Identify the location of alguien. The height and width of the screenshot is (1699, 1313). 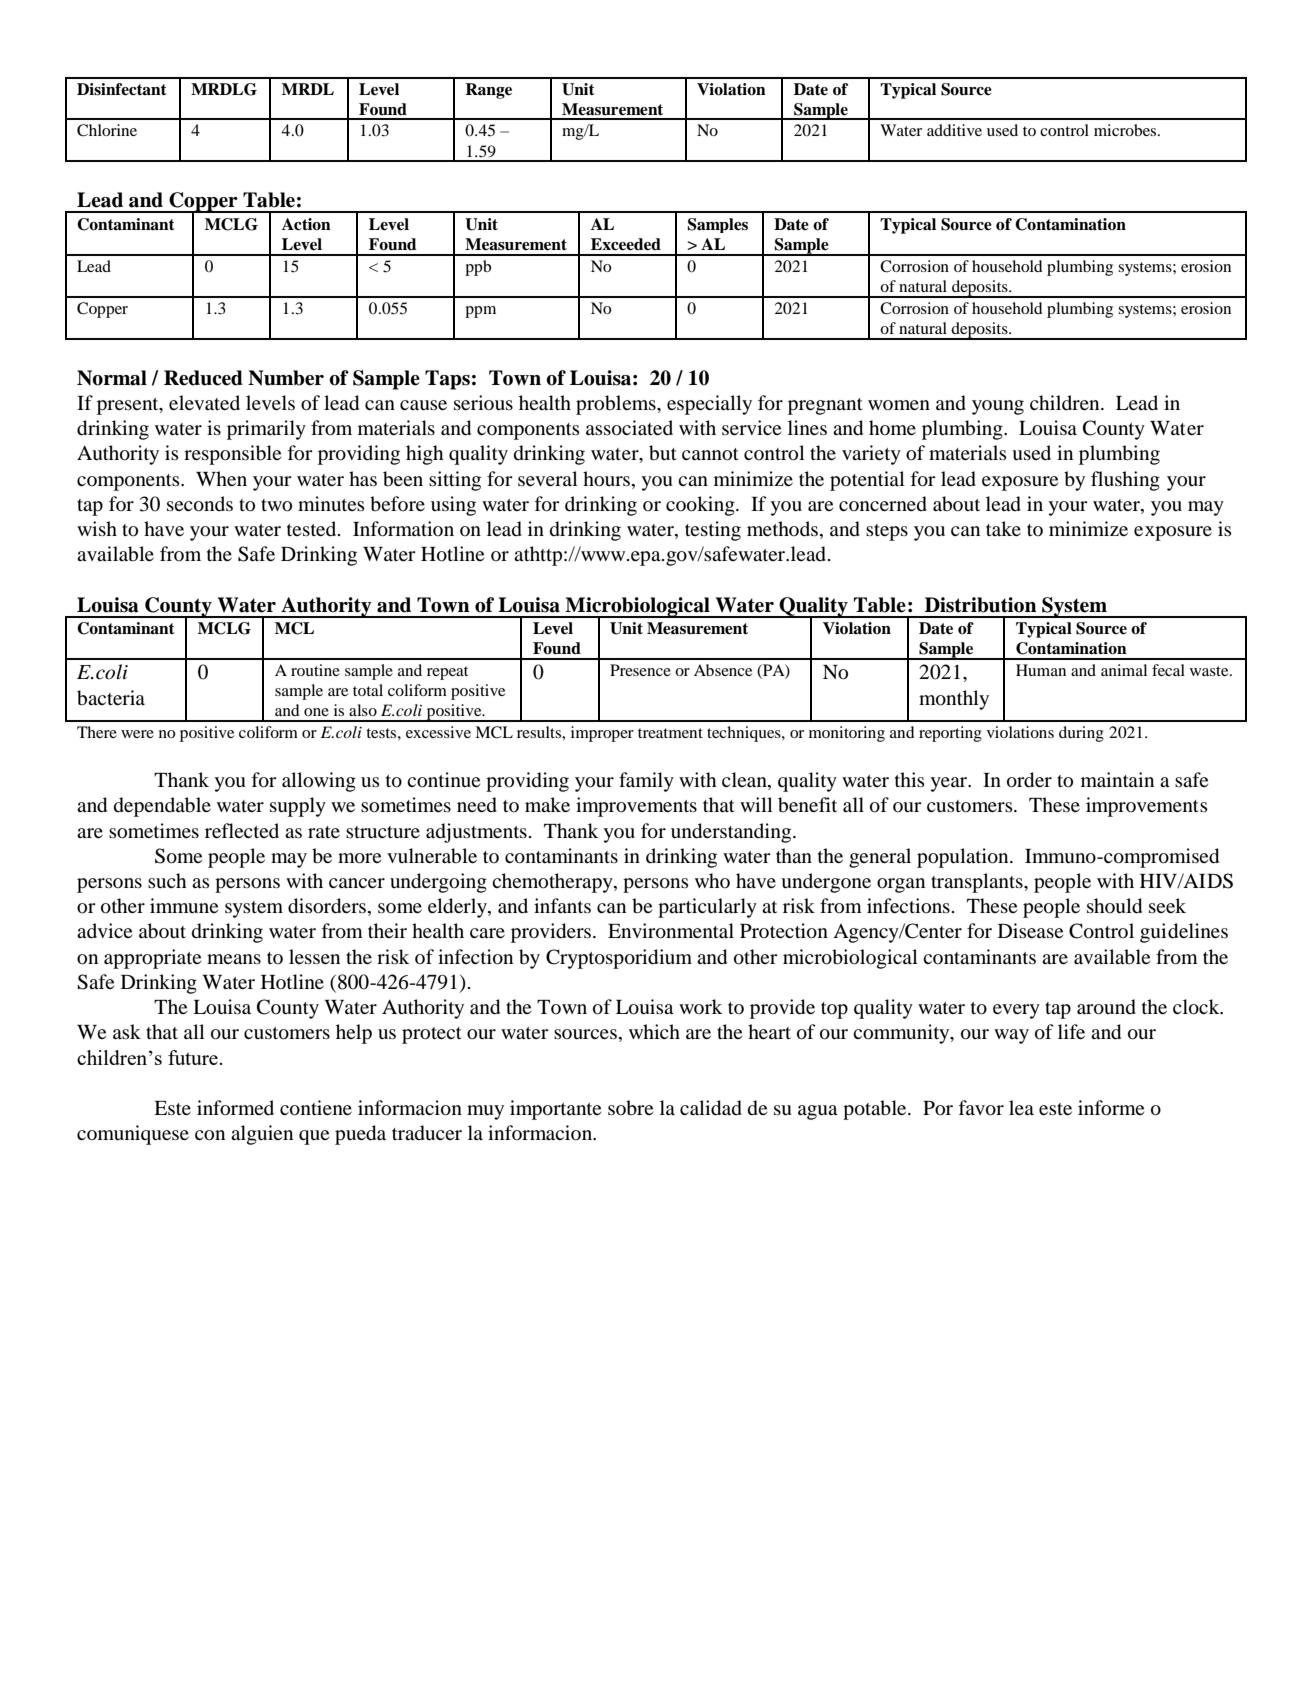
(262, 1135).
